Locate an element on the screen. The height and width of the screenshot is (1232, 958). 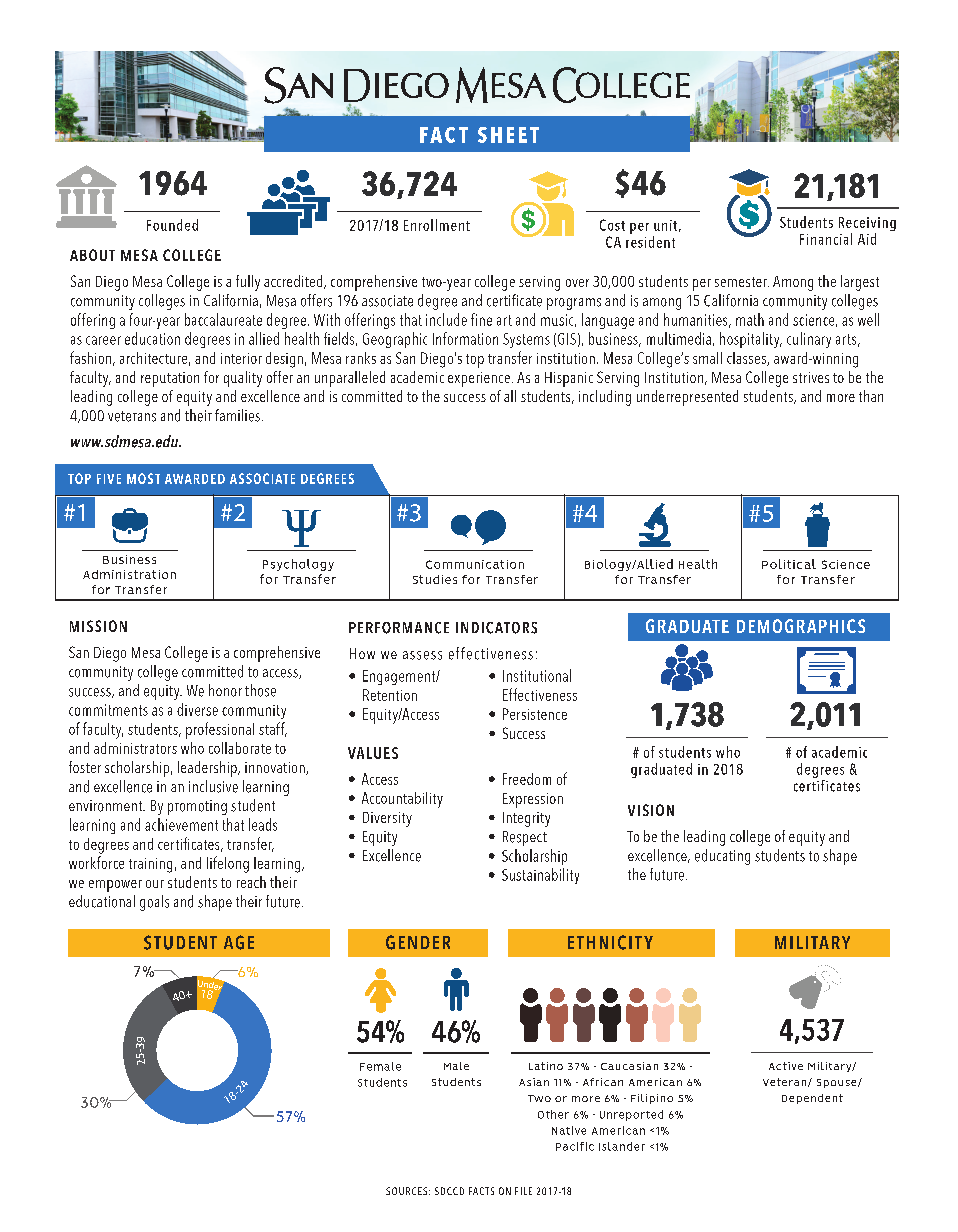
educating is located at coordinates (722, 857).
